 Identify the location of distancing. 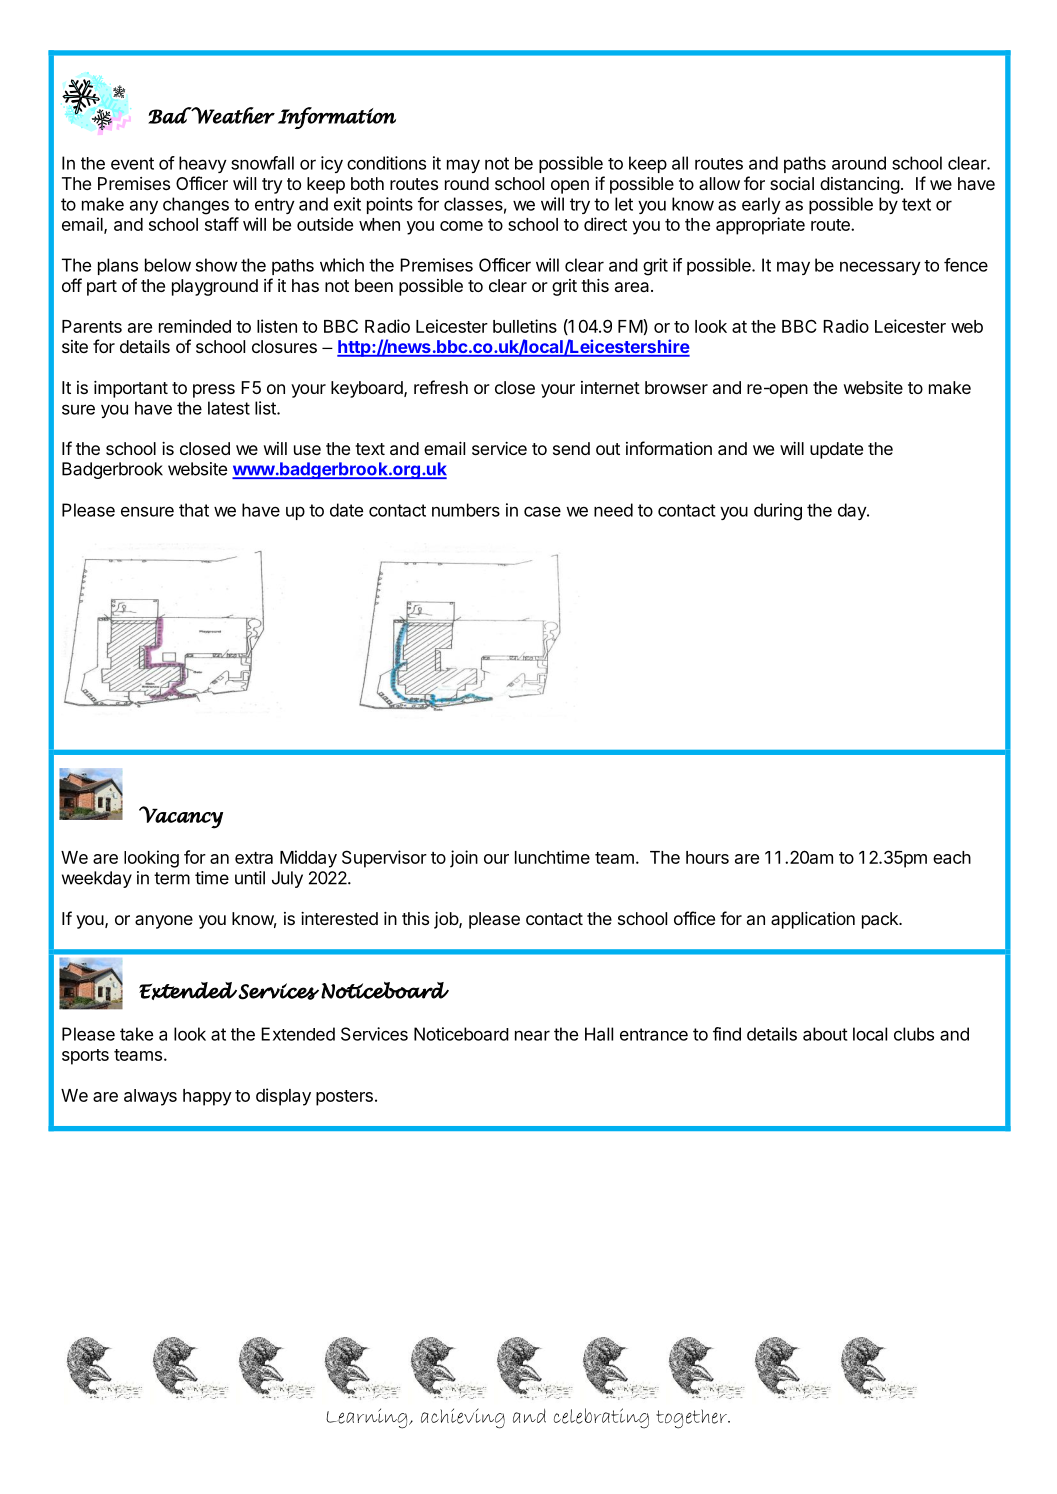
(860, 185).
